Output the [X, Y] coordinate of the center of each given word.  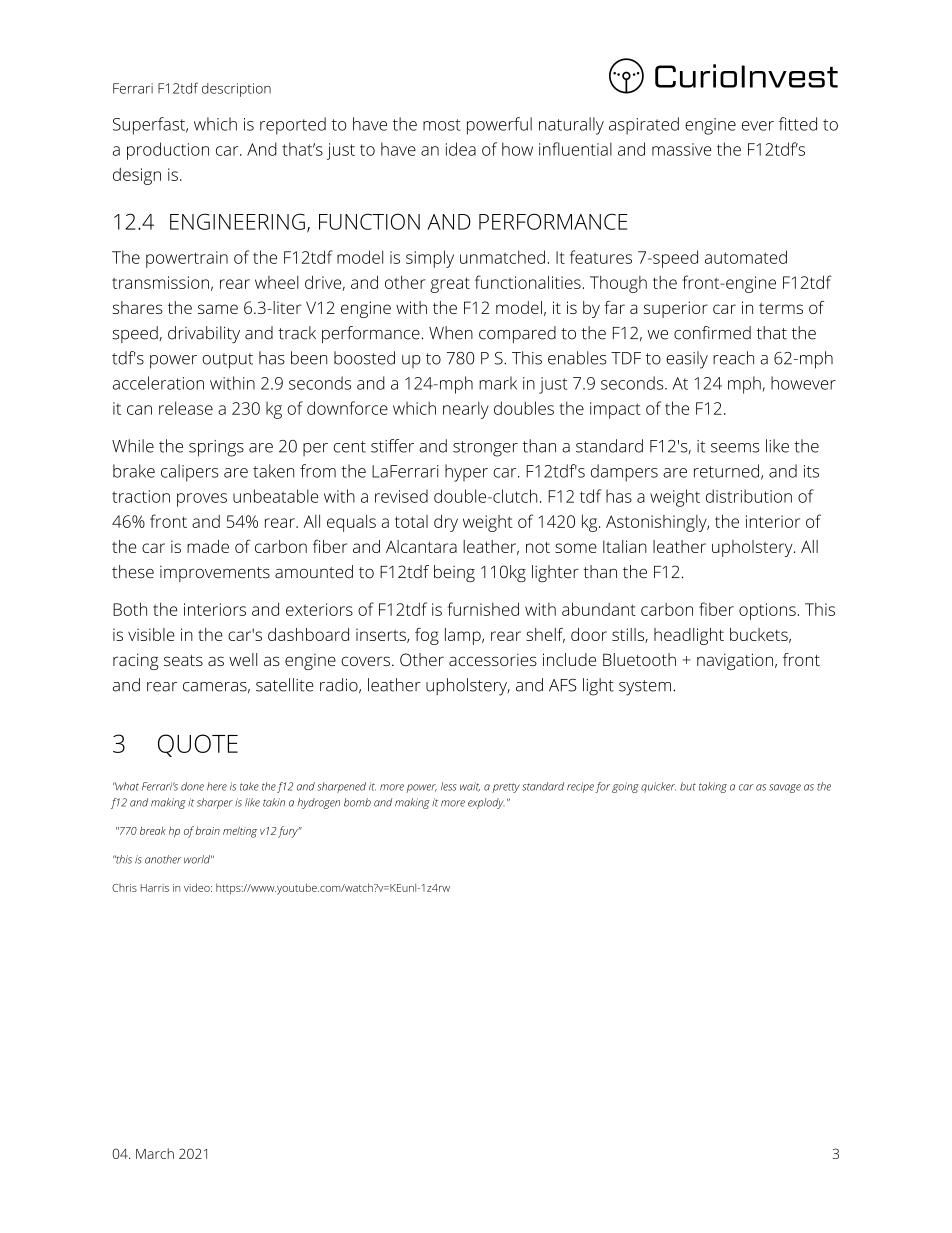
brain [207, 830]
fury [289, 832]
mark [498, 383]
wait [470, 787]
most [441, 125]
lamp [464, 636]
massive [682, 149]
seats [183, 660]
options [767, 611]
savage [785, 788]
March [155, 1153]
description [236, 90]
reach [733, 358]
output [227, 361]
